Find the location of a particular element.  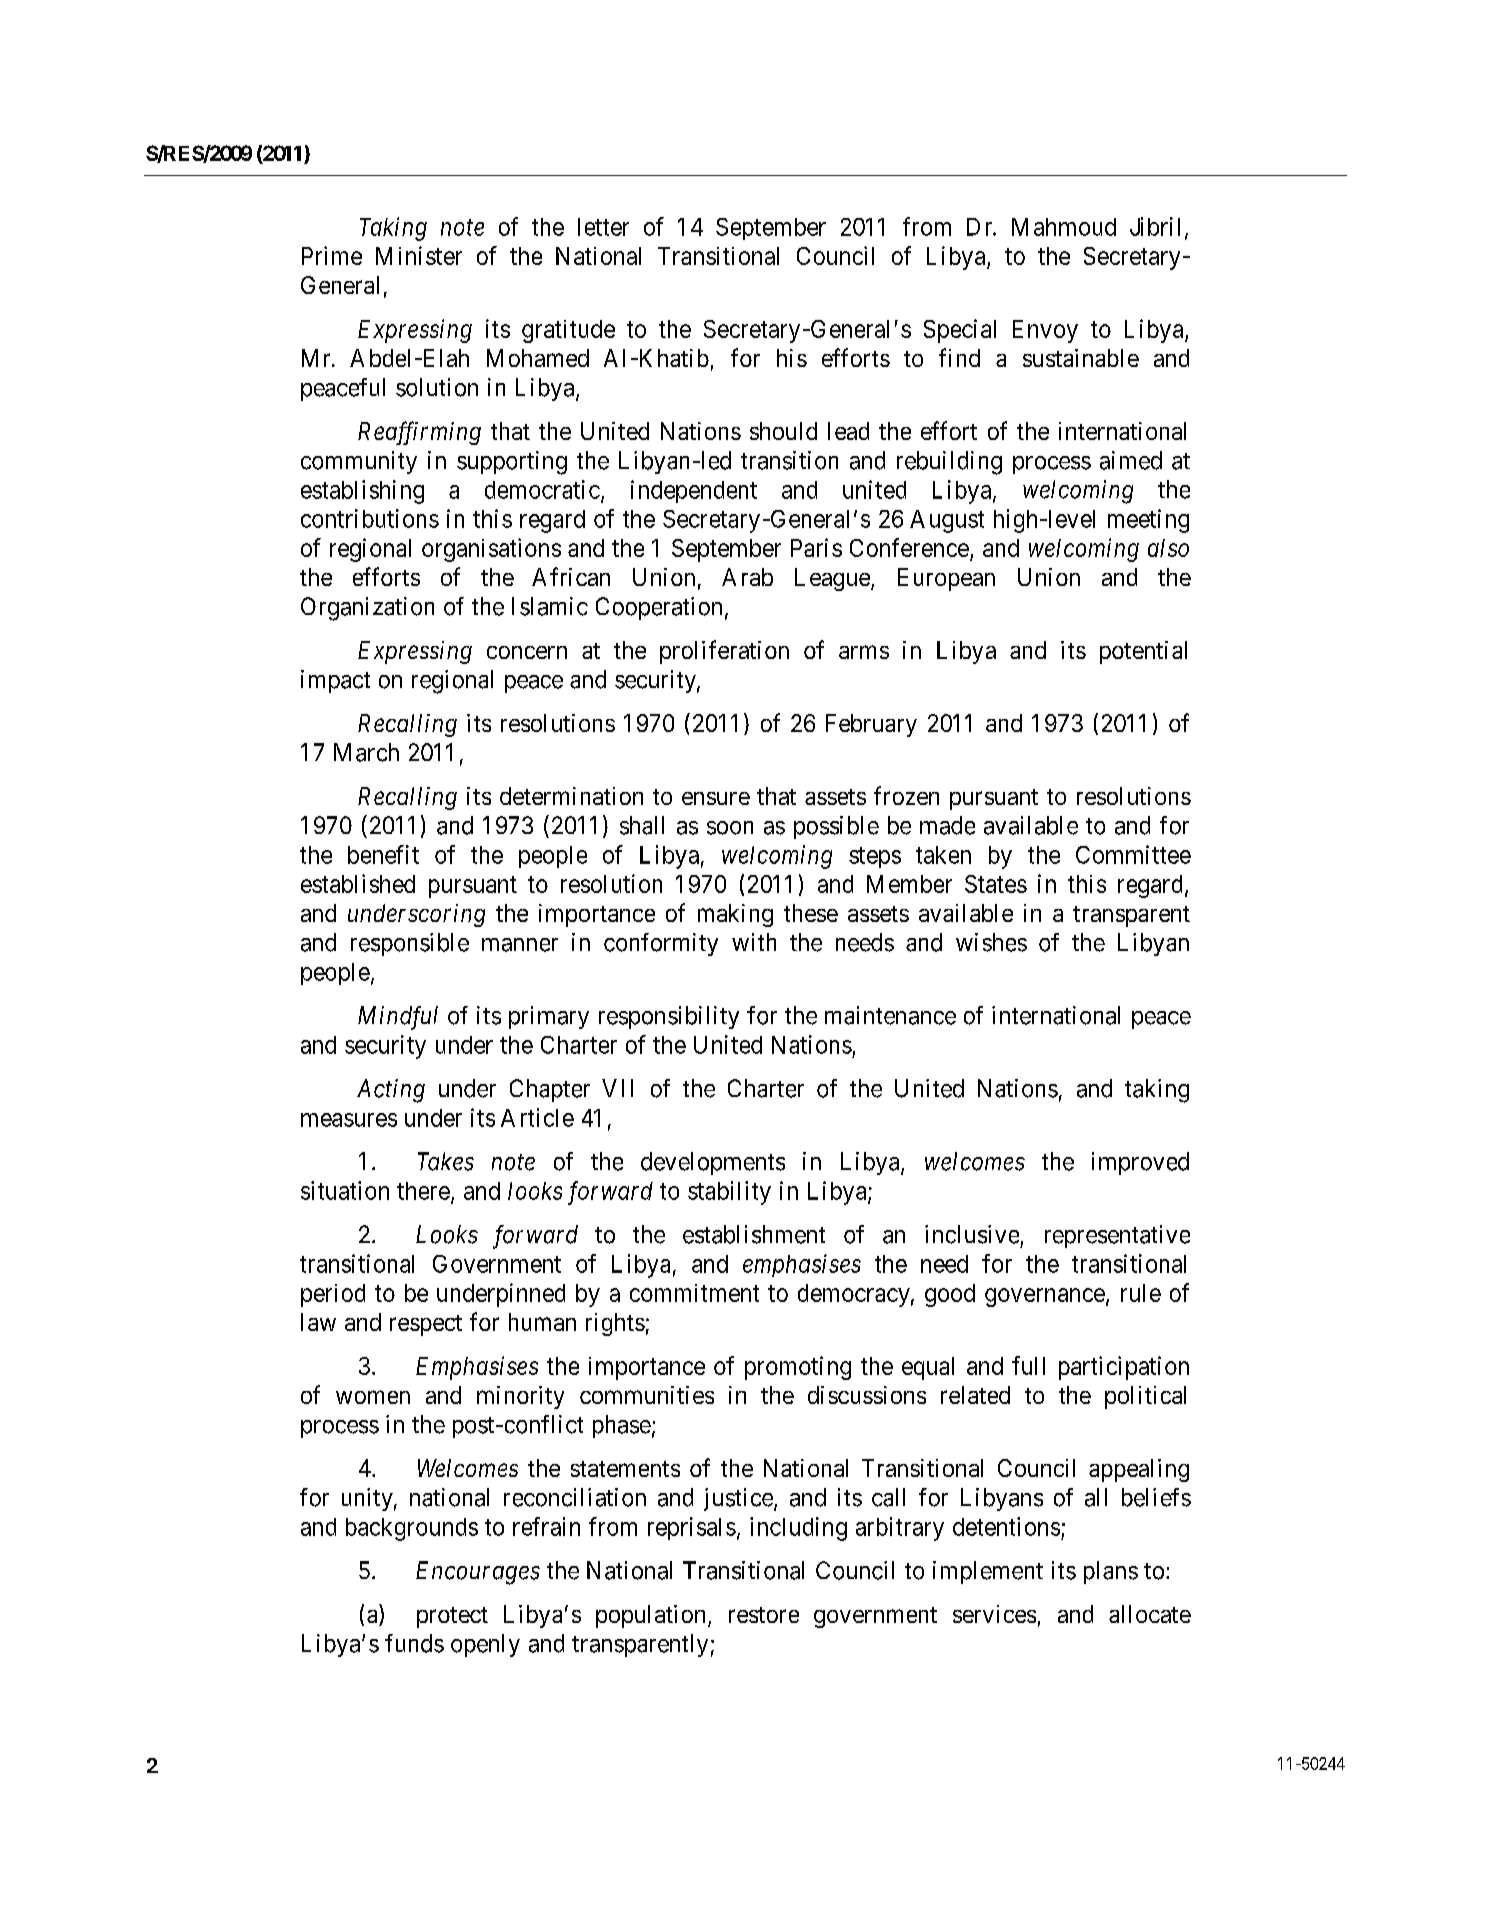

contributions is located at coordinates (370, 518).
